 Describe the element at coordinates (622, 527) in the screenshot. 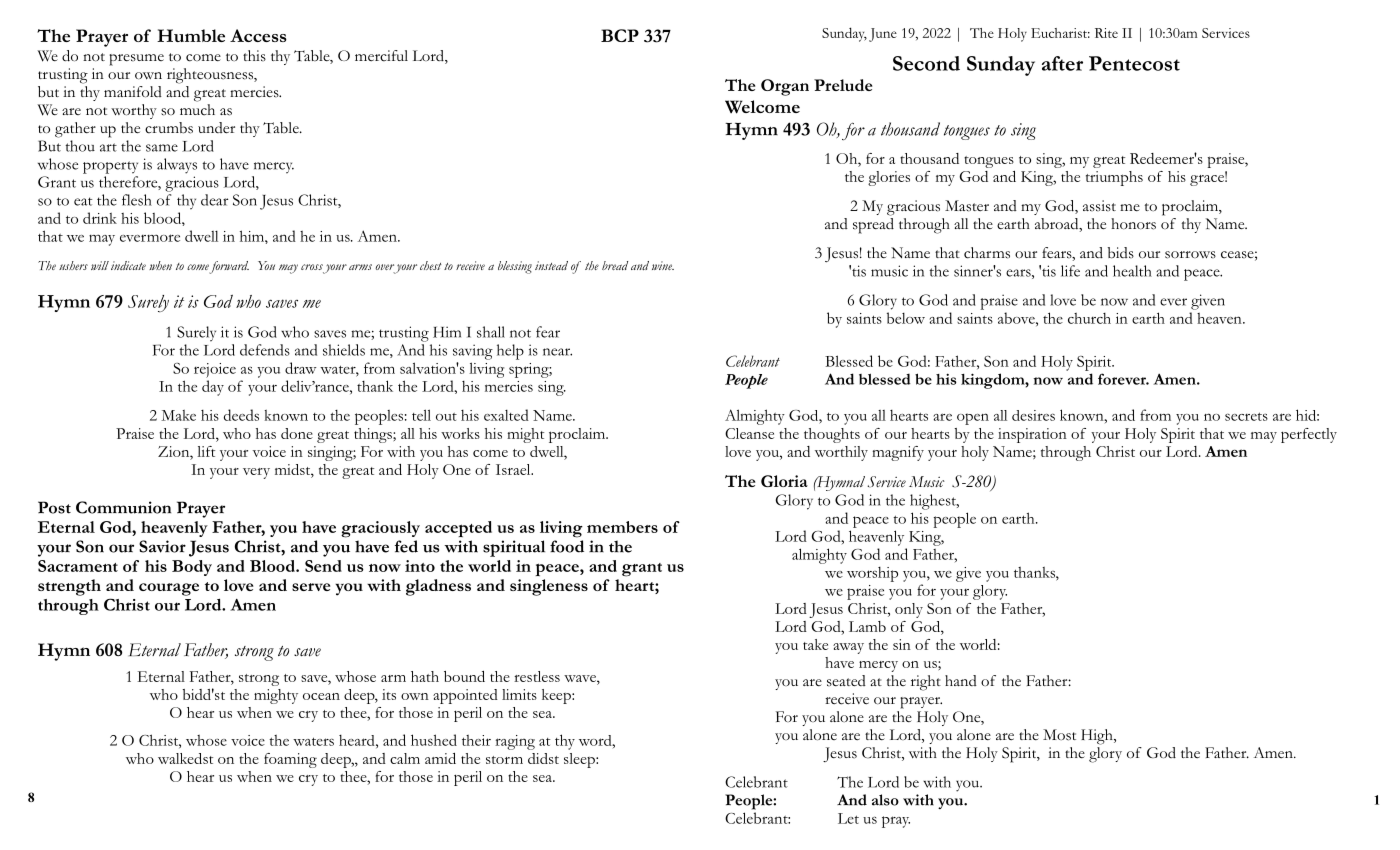

I see `members` at that location.
